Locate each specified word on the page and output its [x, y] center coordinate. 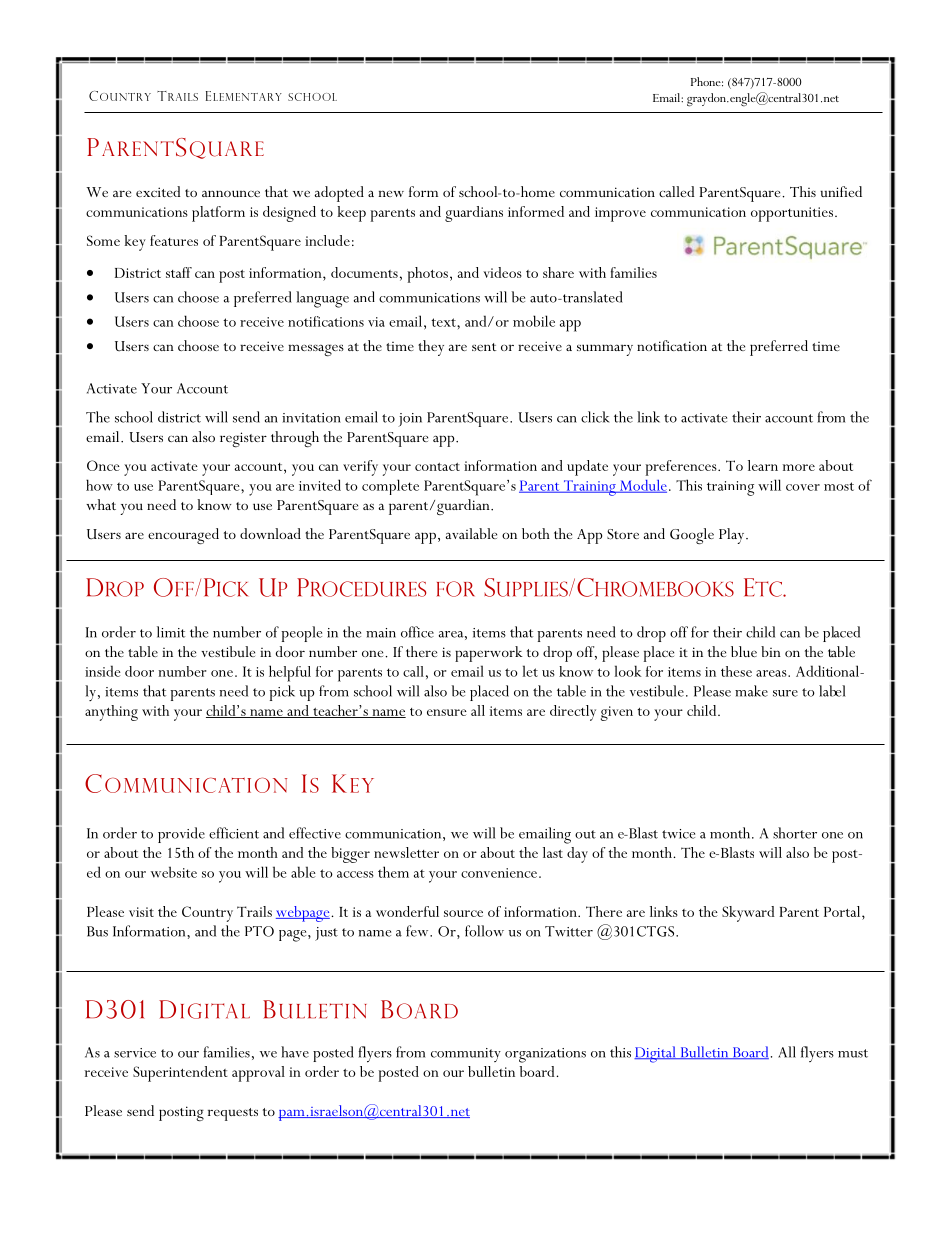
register [243, 439]
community [466, 1055]
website [174, 872]
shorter [795, 833]
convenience [499, 873]
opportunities [793, 214]
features [174, 240]
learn [763, 465]
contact [437, 467]
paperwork [489, 654]
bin [771, 651]
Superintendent [180, 1074]
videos [502, 272]
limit [171, 632]
